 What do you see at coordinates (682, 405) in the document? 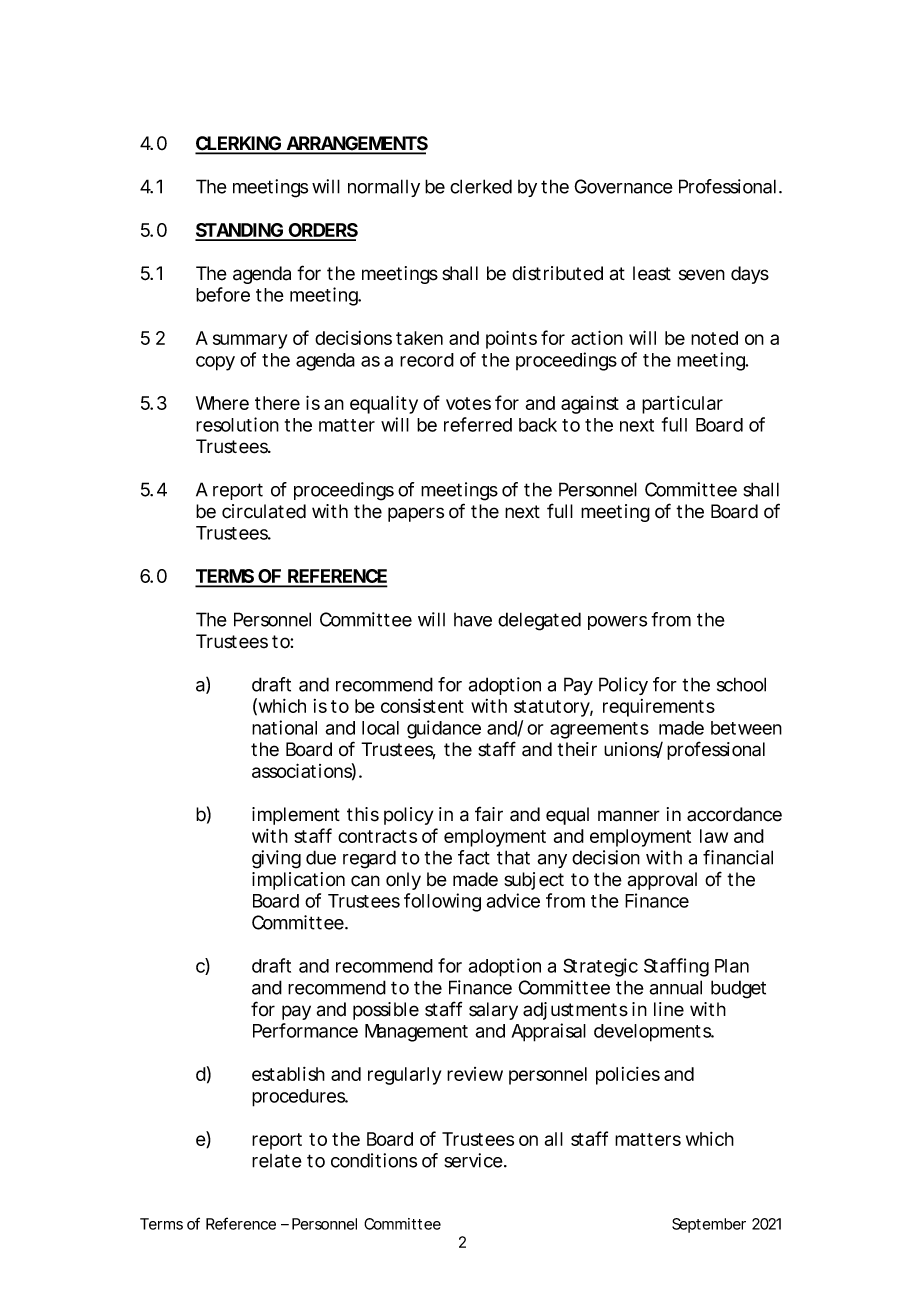
I see `particular` at bounding box center [682, 405].
